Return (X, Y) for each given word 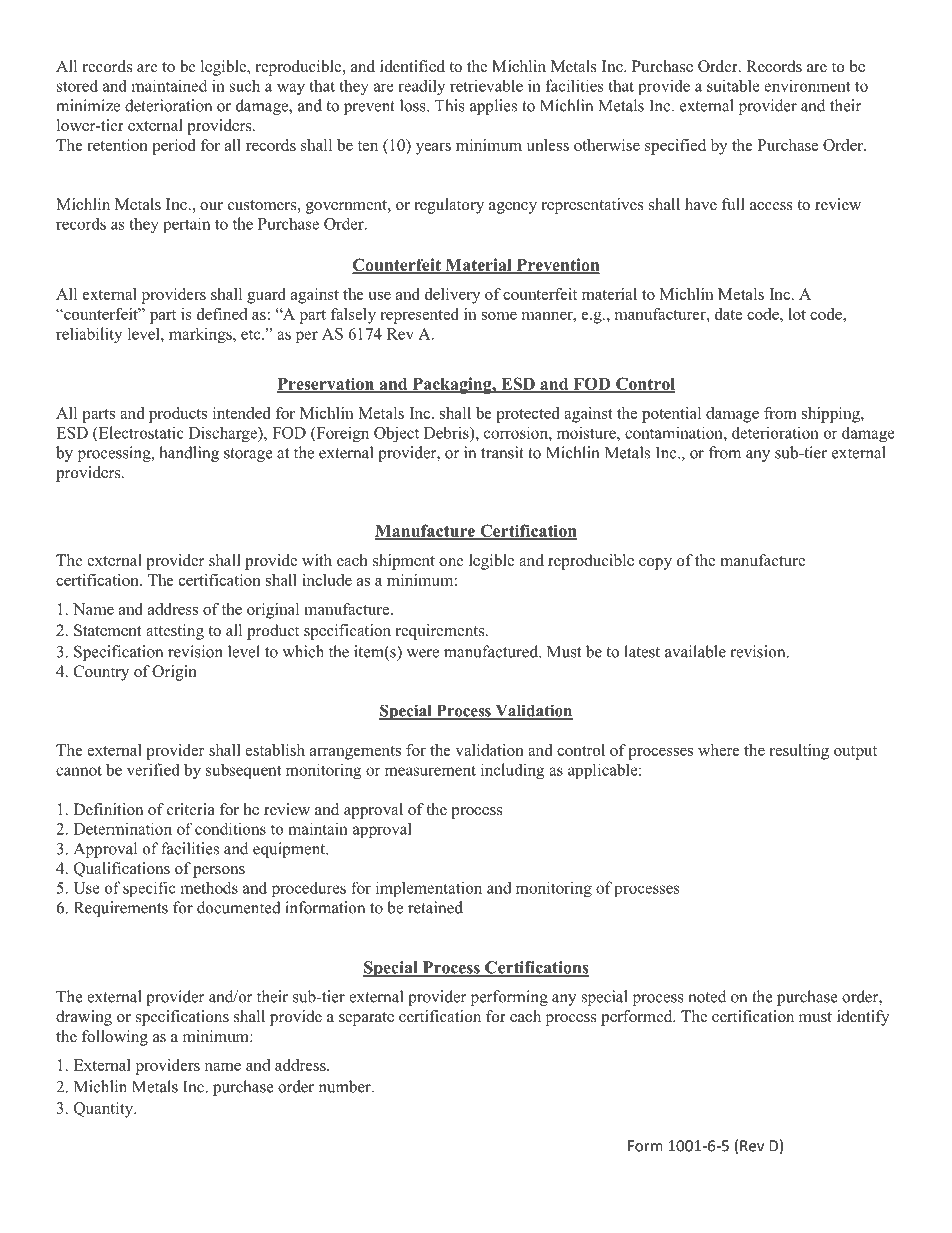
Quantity (105, 1110)
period (174, 147)
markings (201, 335)
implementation (429, 889)
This (450, 105)
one (451, 562)
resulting (799, 752)
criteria (191, 809)
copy (655, 564)
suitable (733, 85)
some (499, 316)
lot (797, 314)
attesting (175, 632)
